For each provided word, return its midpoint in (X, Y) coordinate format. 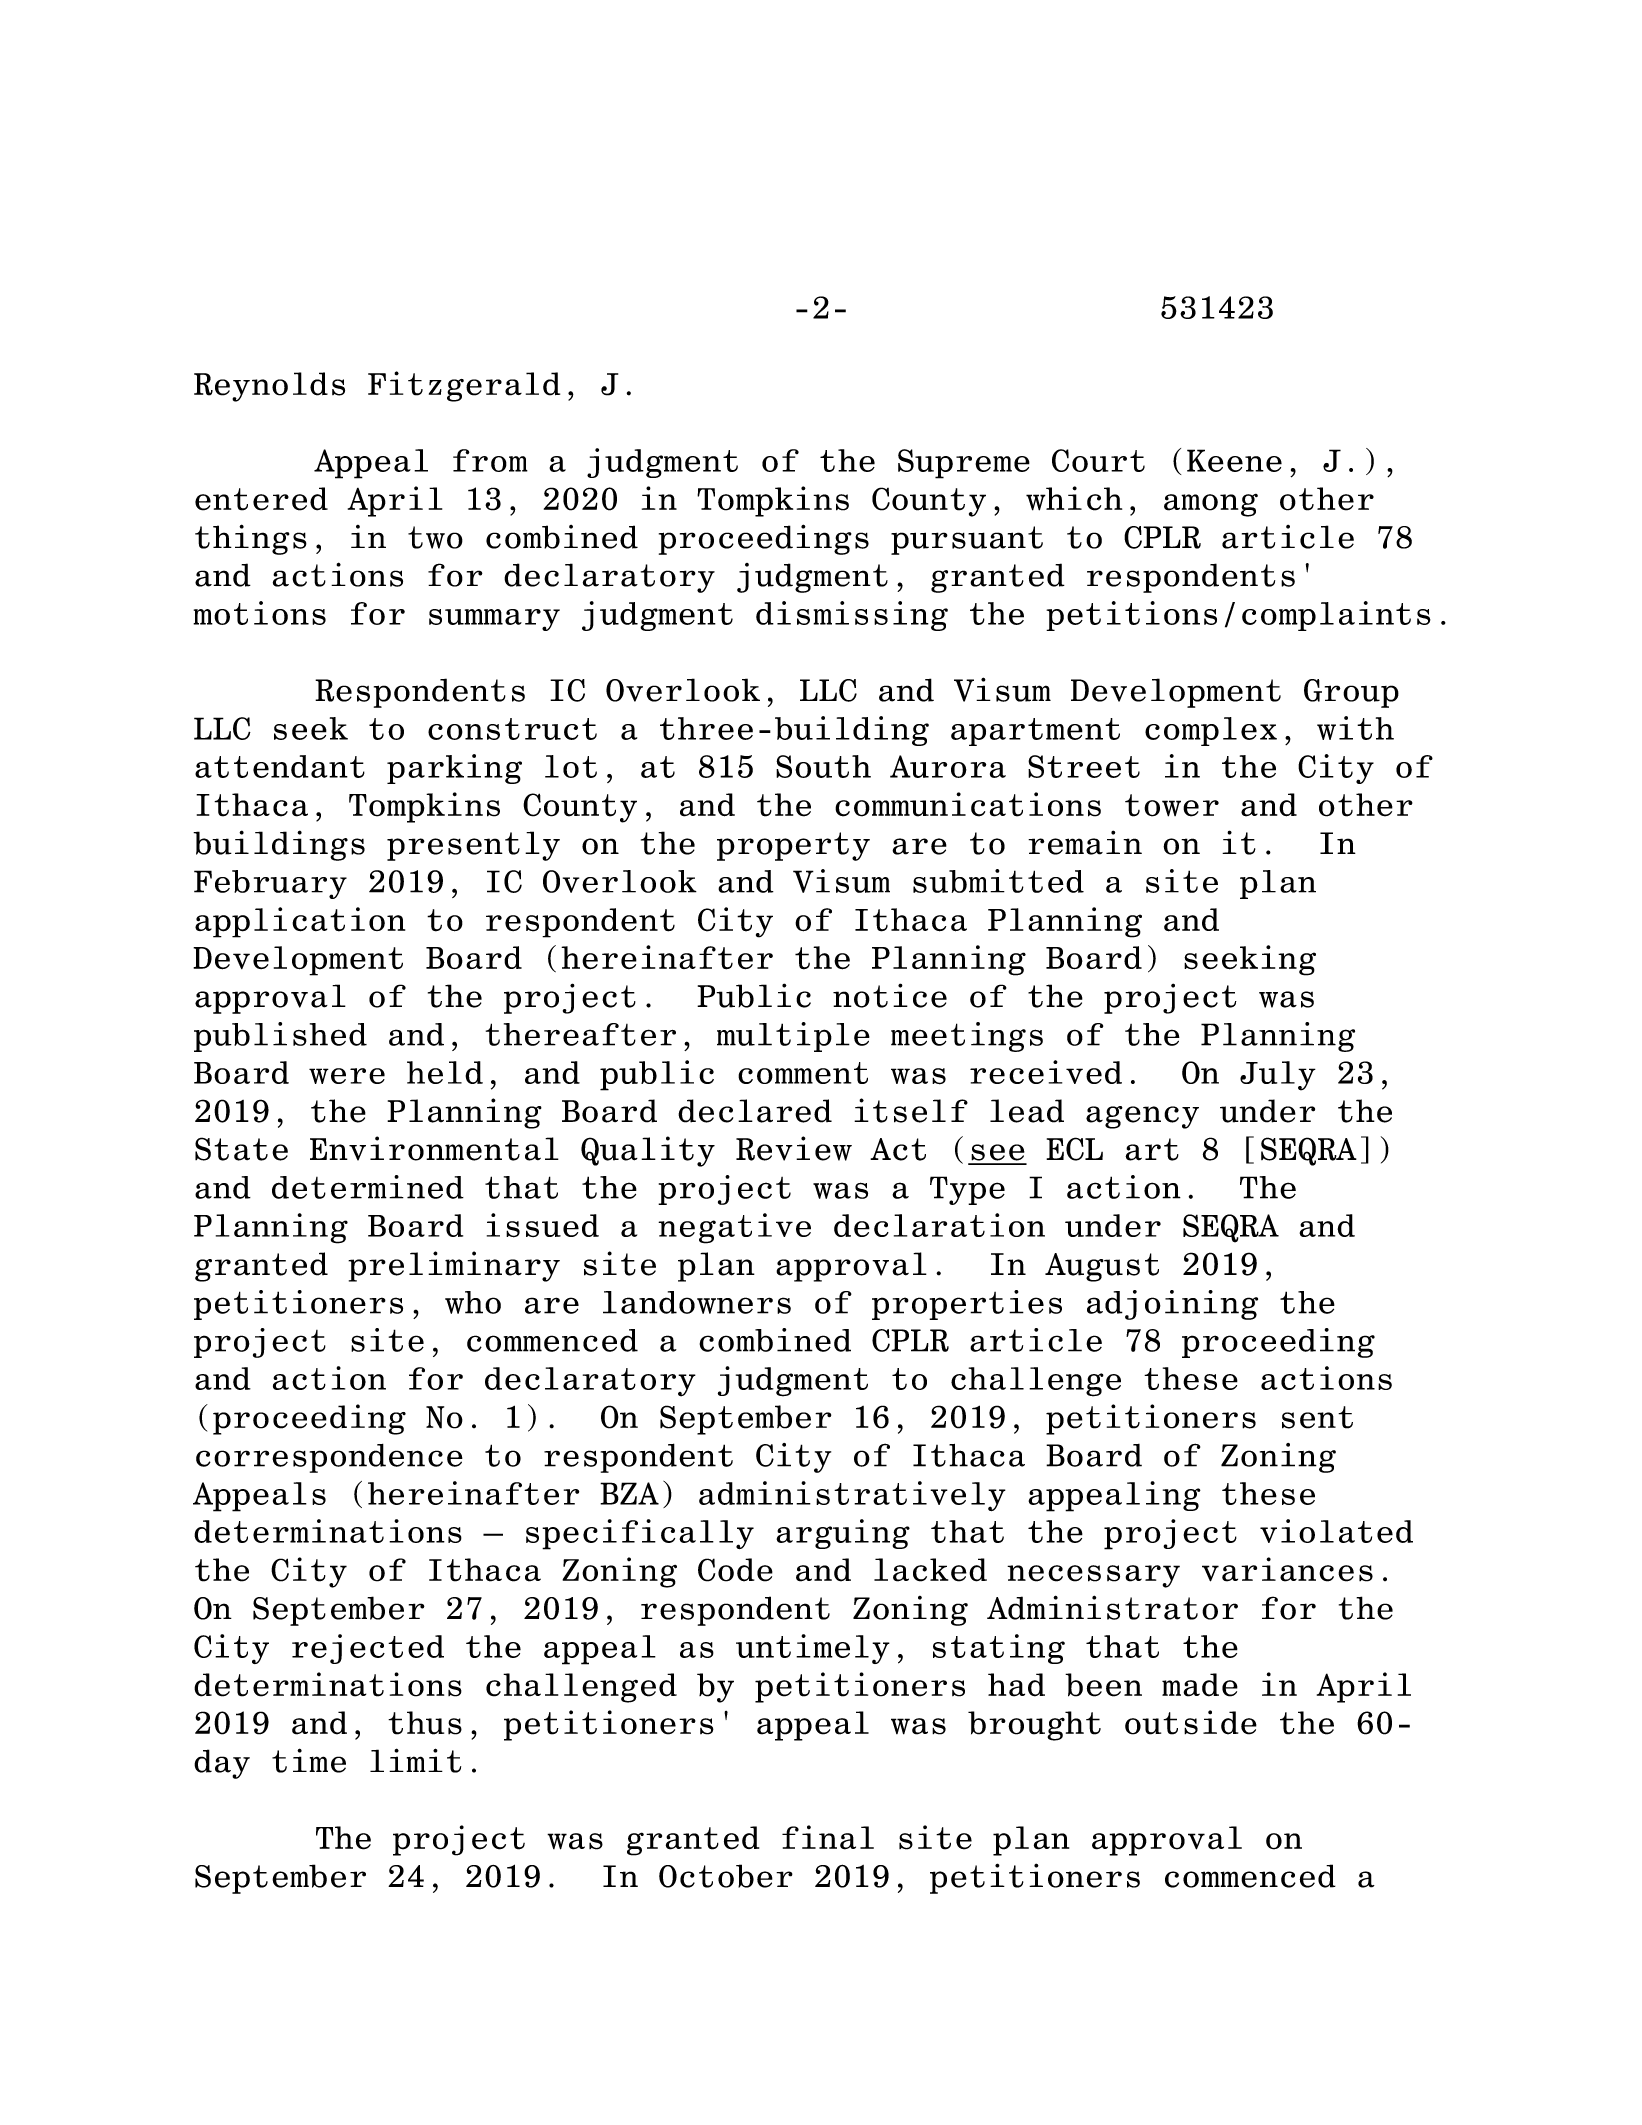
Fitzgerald (464, 386)
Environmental (434, 1148)
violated (1336, 1531)
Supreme (964, 464)
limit (415, 1760)
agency (1142, 1117)
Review (794, 1148)
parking (454, 769)
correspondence (329, 1458)
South (823, 766)
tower (1172, 805)
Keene (1234, 460)
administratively (852, 1496)
